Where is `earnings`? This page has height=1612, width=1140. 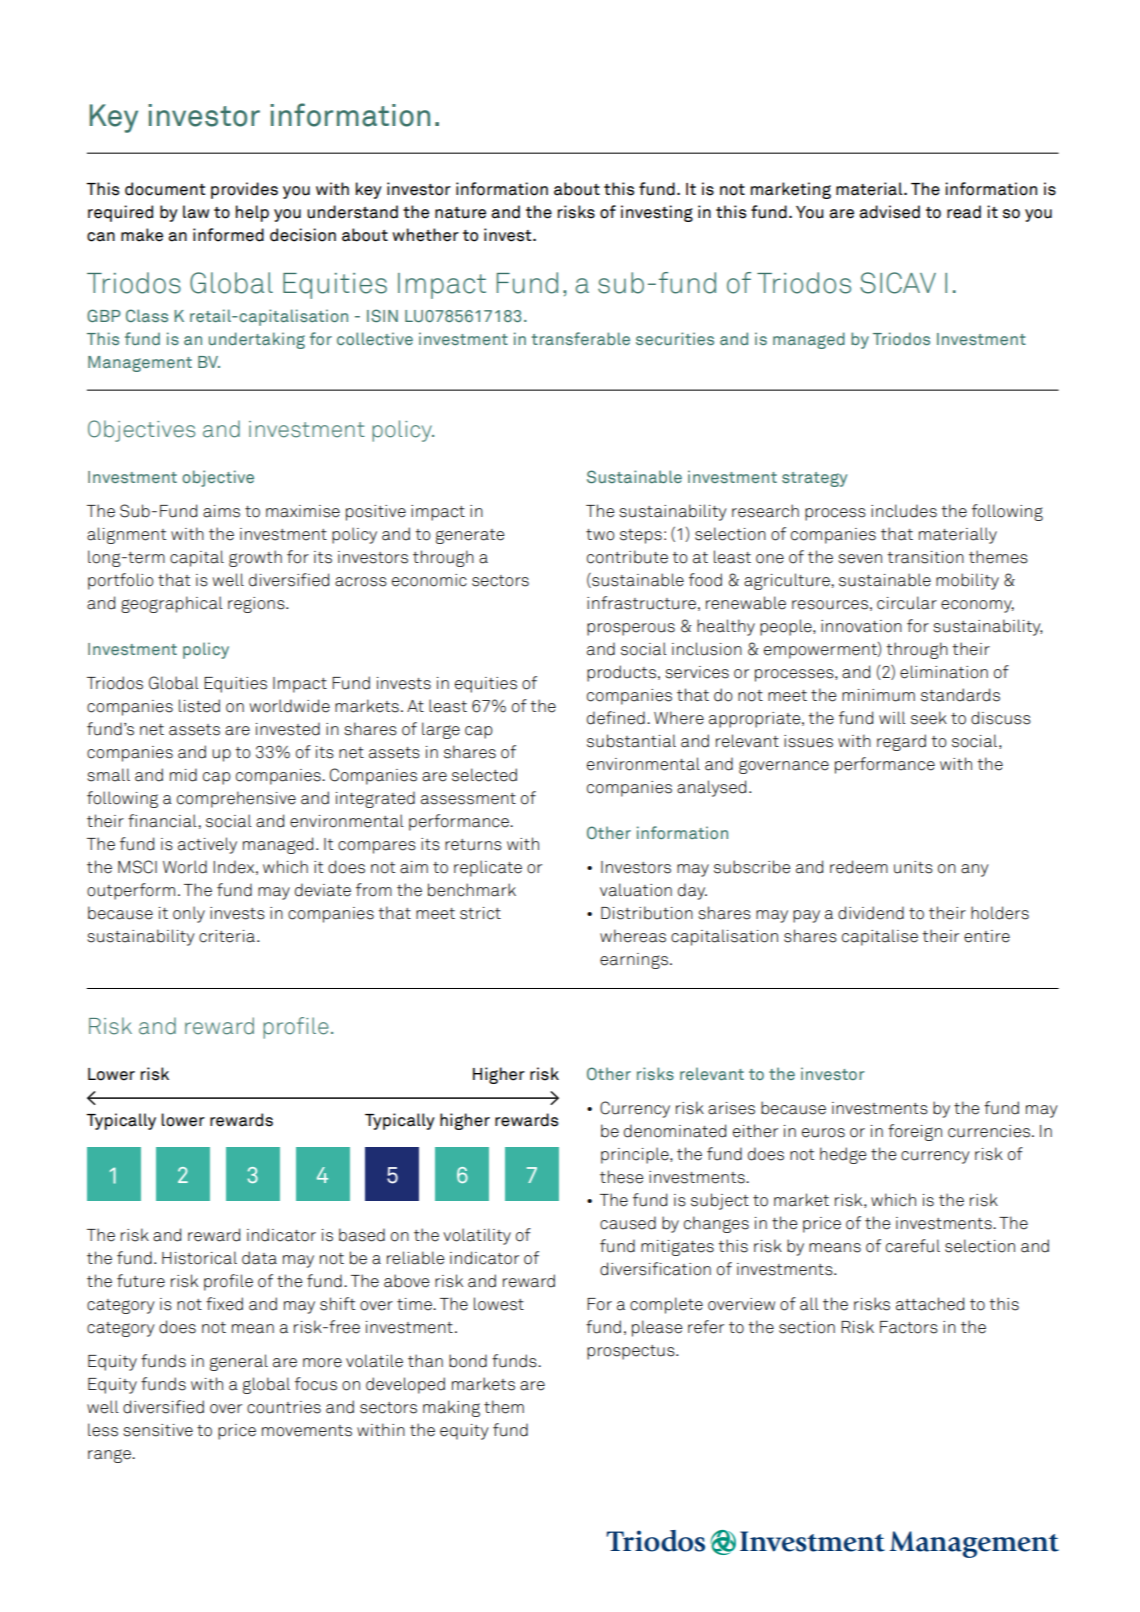 earnings is located at coordinates (634, 961).
